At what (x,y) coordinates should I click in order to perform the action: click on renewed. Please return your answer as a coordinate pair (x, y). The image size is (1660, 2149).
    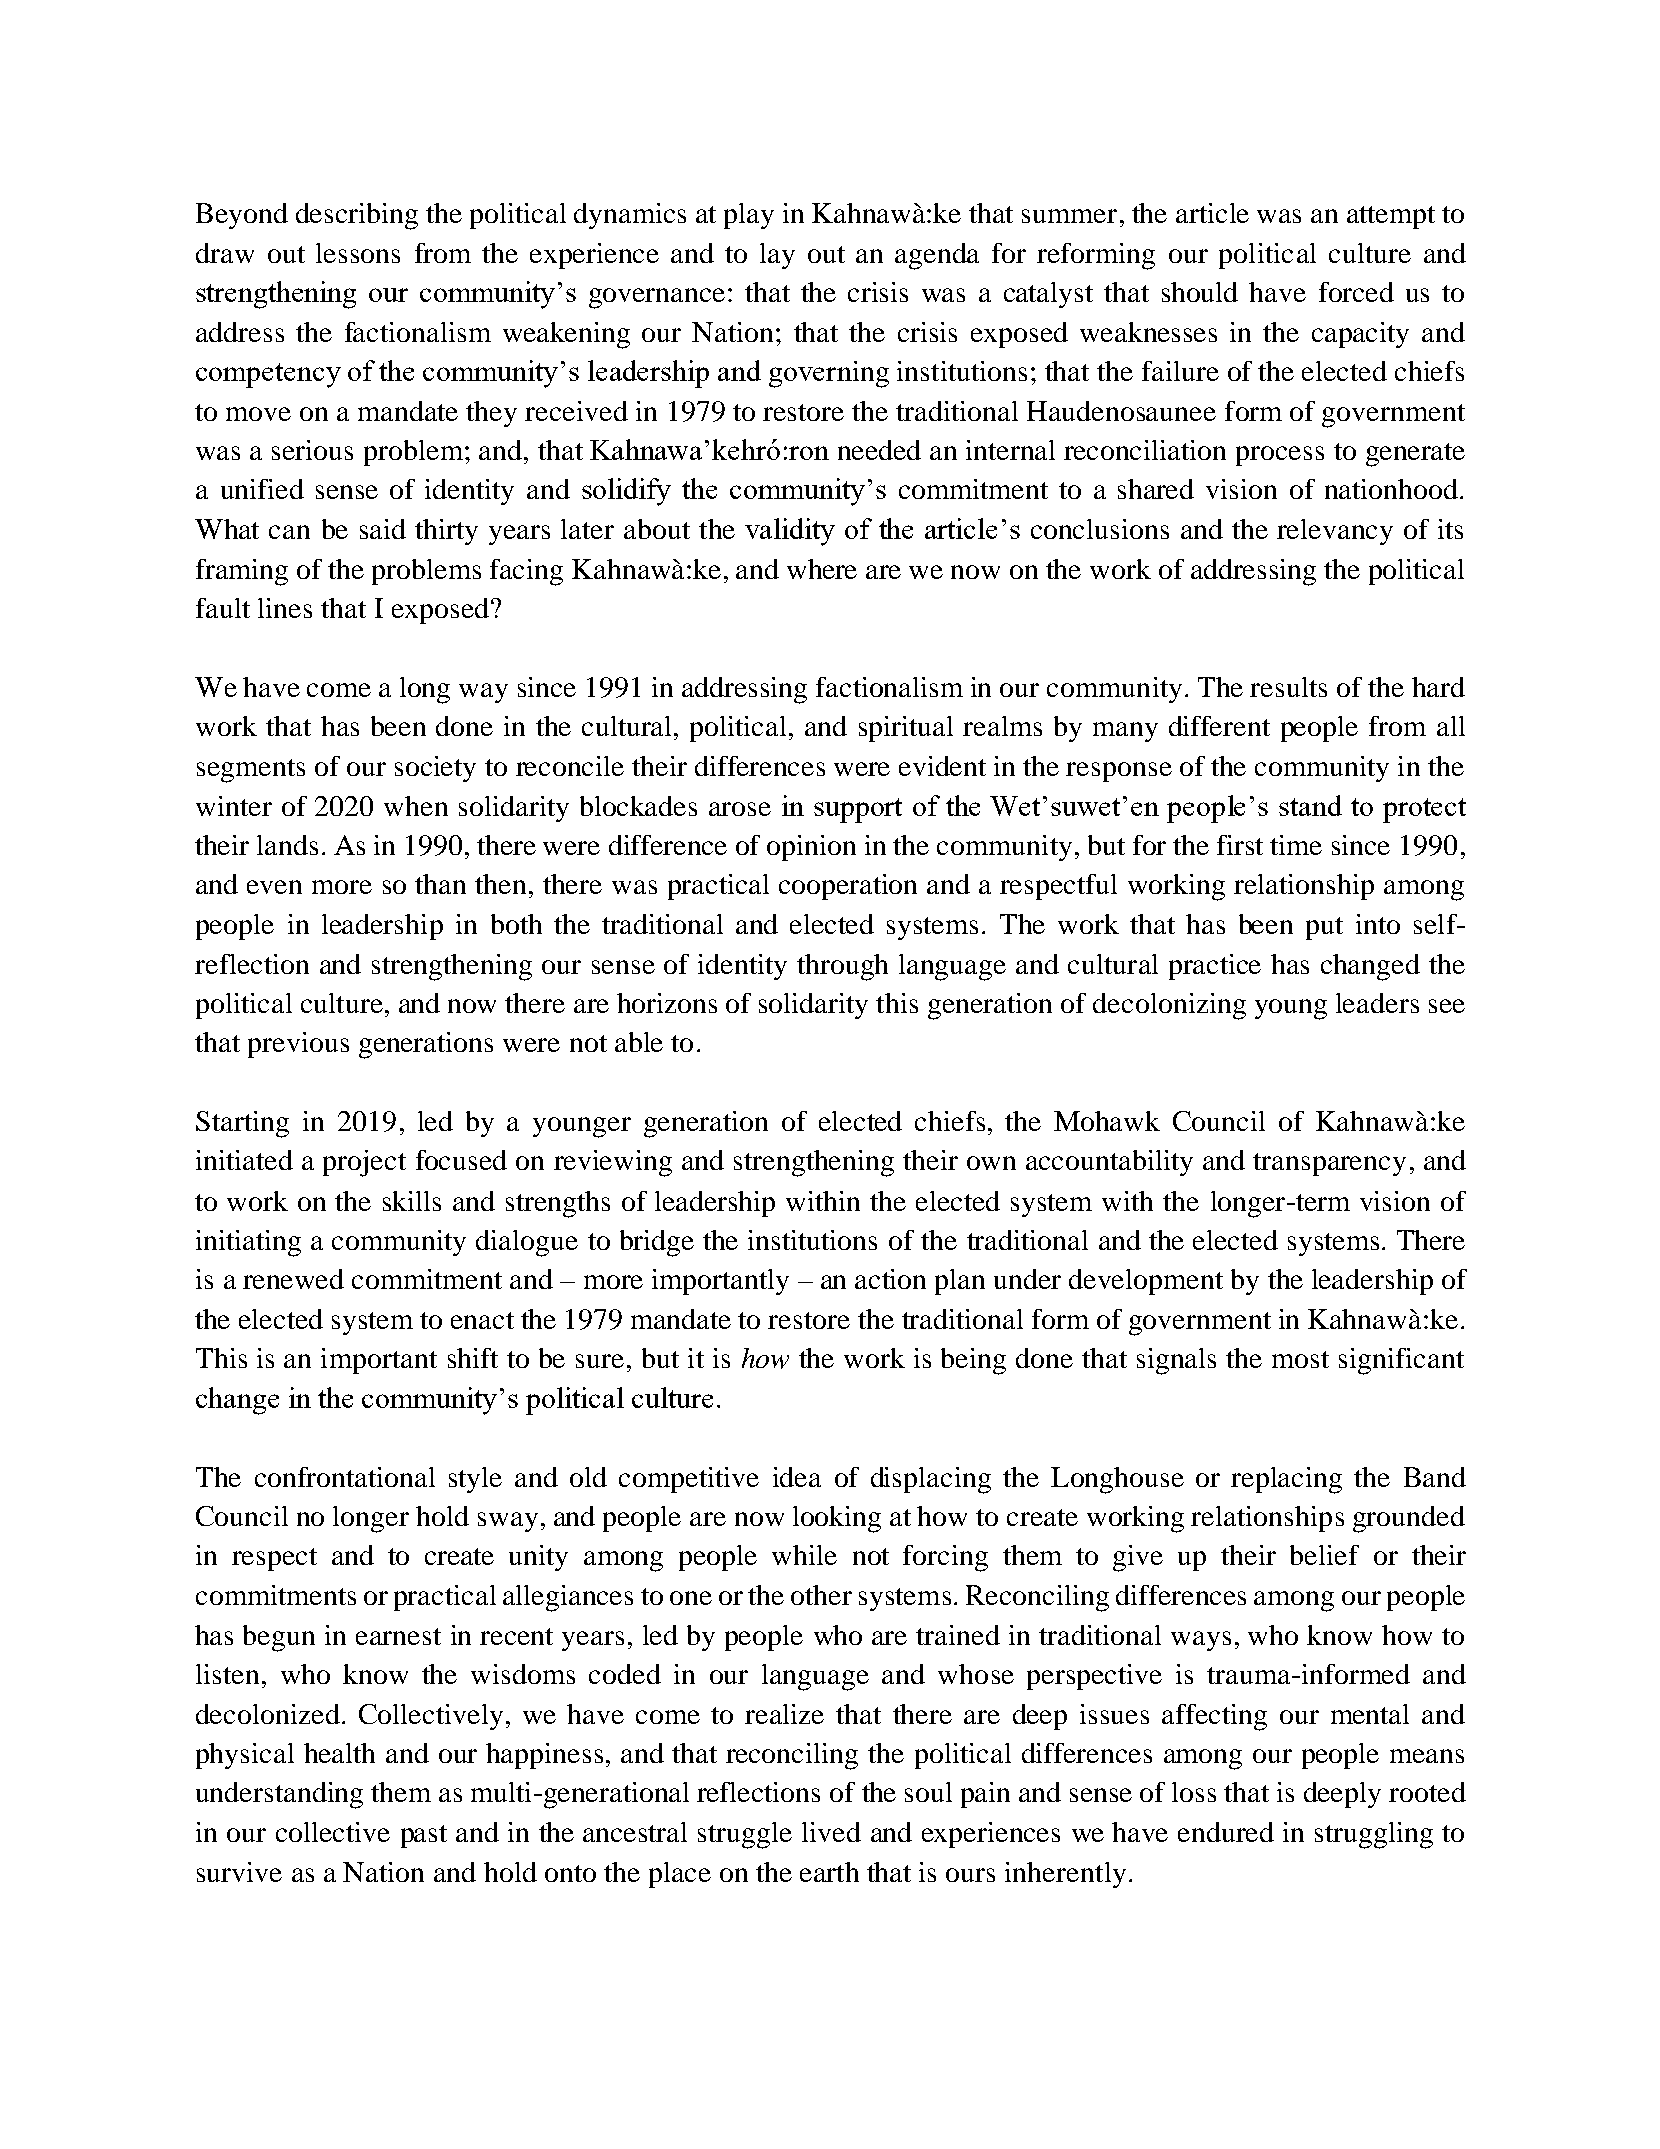
    Looking at the image, I should click on (293, 1279).
